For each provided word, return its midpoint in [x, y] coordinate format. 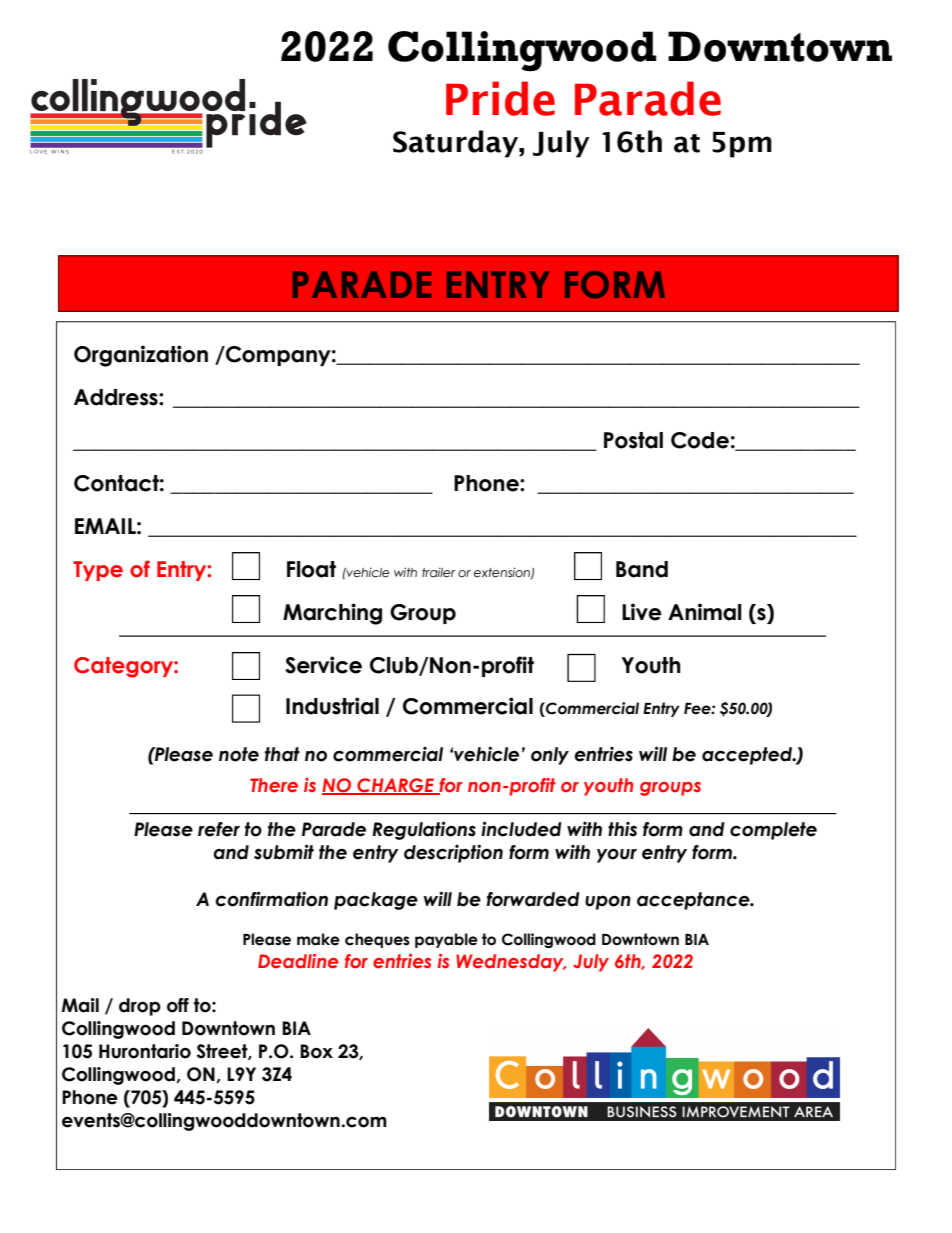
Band [642, 569]
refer [219, 829]
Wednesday [511, 963]
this [622, 829]
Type [98, 571]
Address [117, 397]
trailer [439, 572]
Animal [705, 612]
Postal [633, 440]
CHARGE [395, 786]
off [178, 1005]
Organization [141, 356]
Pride [500, 98]
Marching [332, 614]
